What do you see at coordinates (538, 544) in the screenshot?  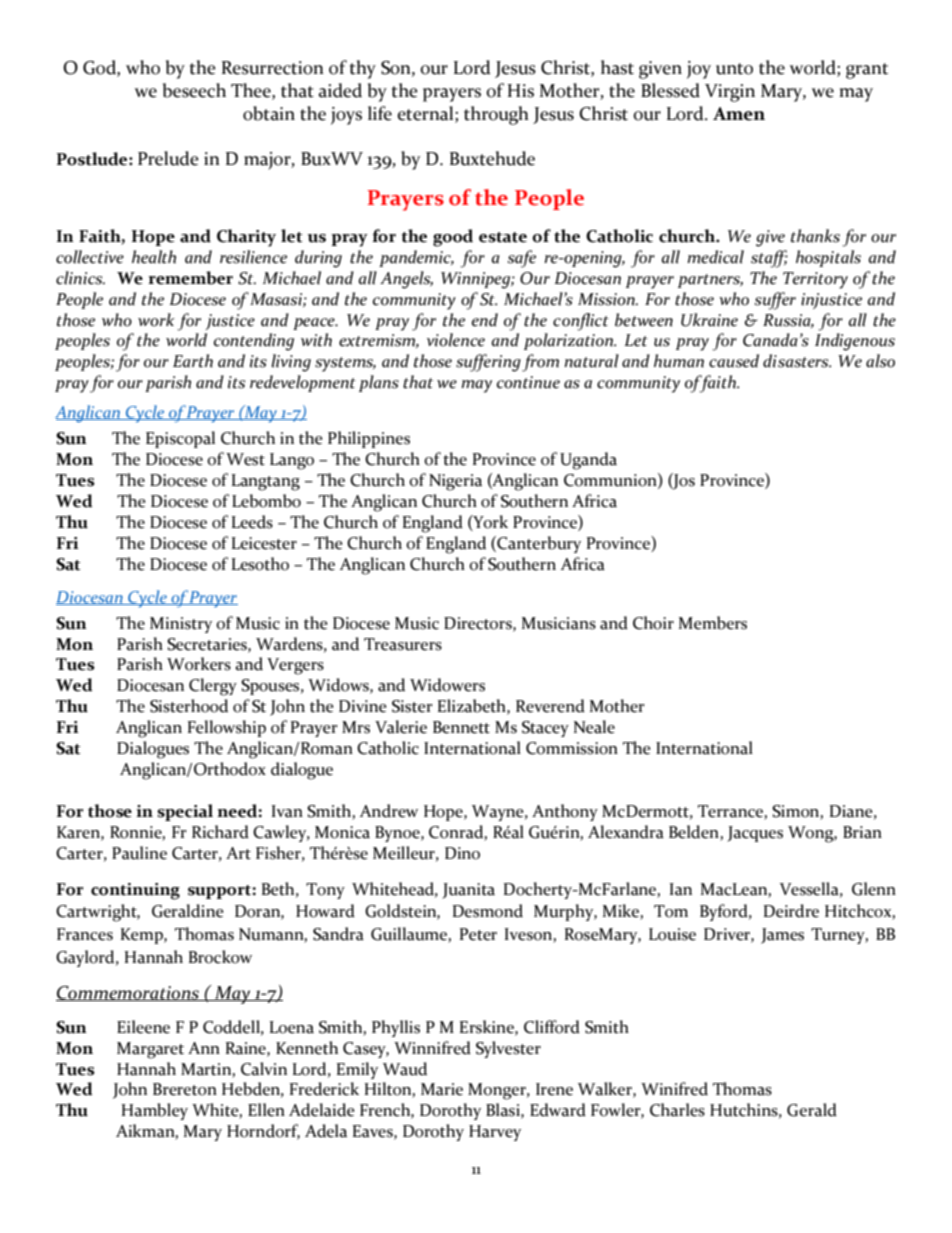 I see `Canterbury` at bounding box center [538, 544].
